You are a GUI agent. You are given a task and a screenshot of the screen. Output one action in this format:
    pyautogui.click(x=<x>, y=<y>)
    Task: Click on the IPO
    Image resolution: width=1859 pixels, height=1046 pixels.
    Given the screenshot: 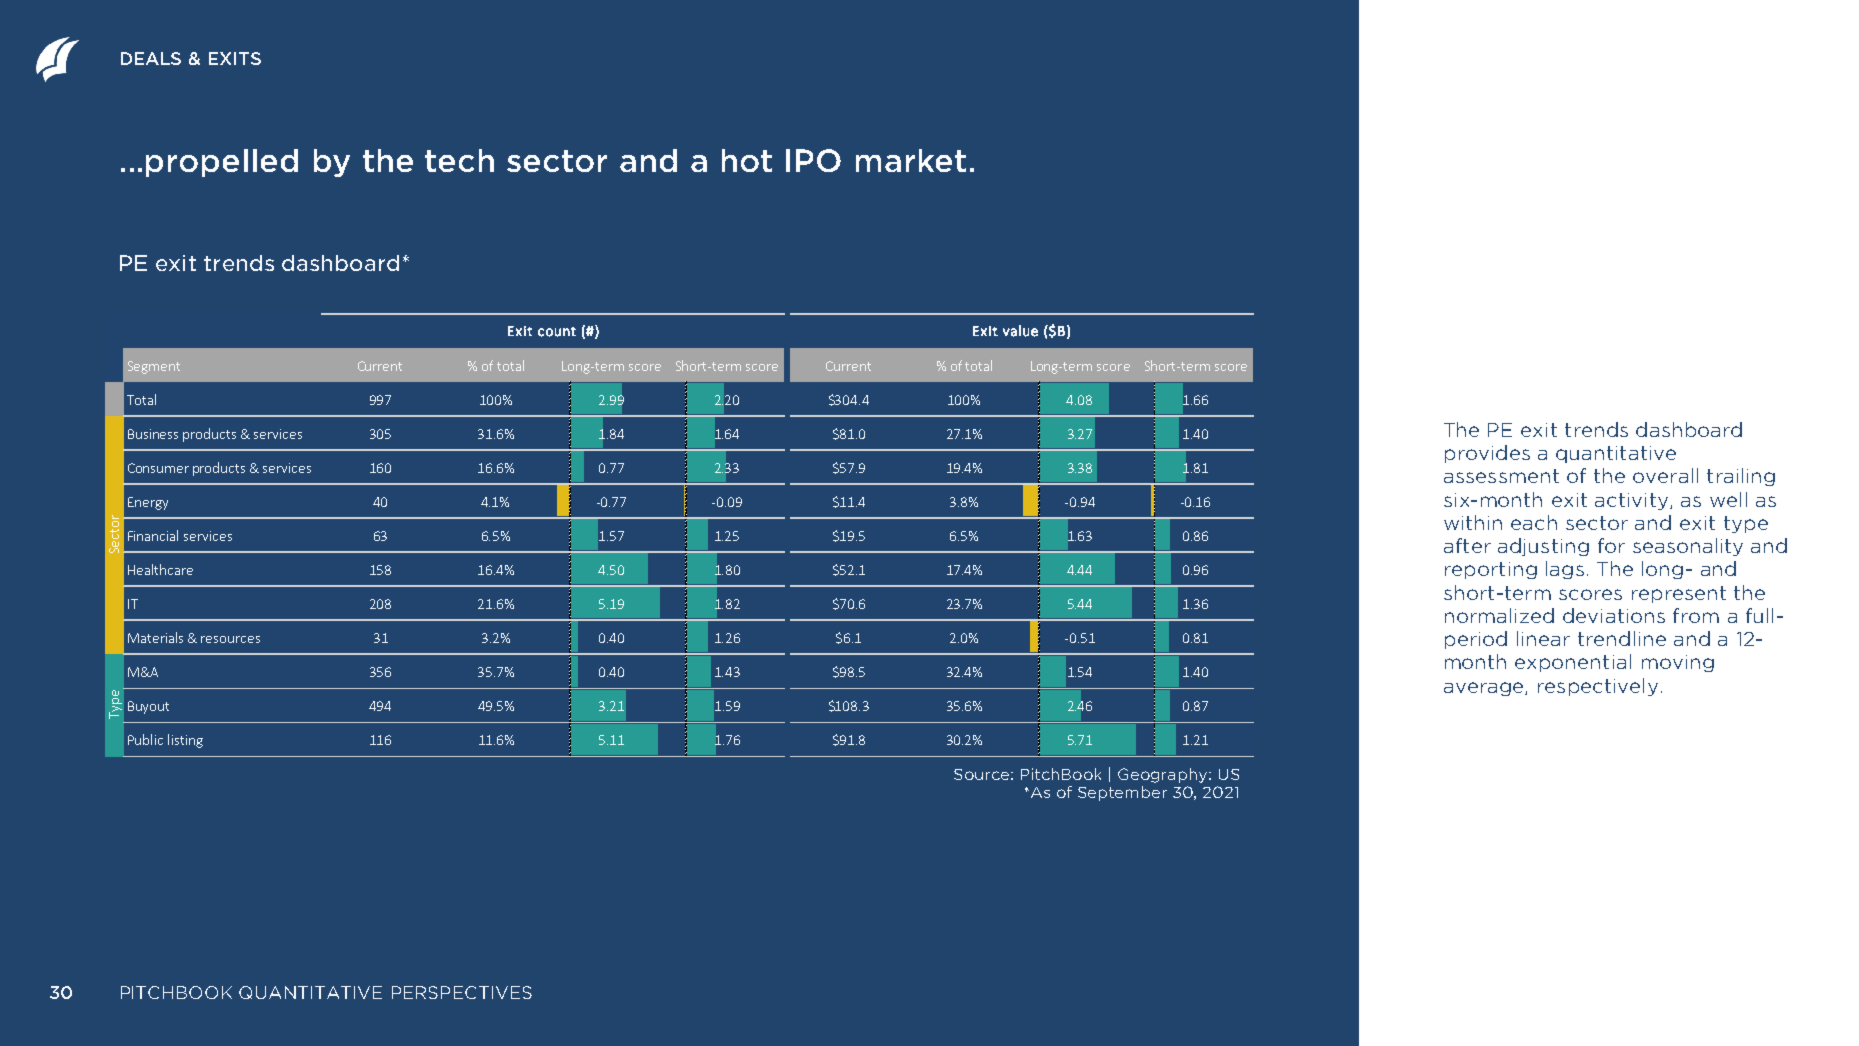 What is the action you would take?
    pyautogui.click(x=813, y=160)
